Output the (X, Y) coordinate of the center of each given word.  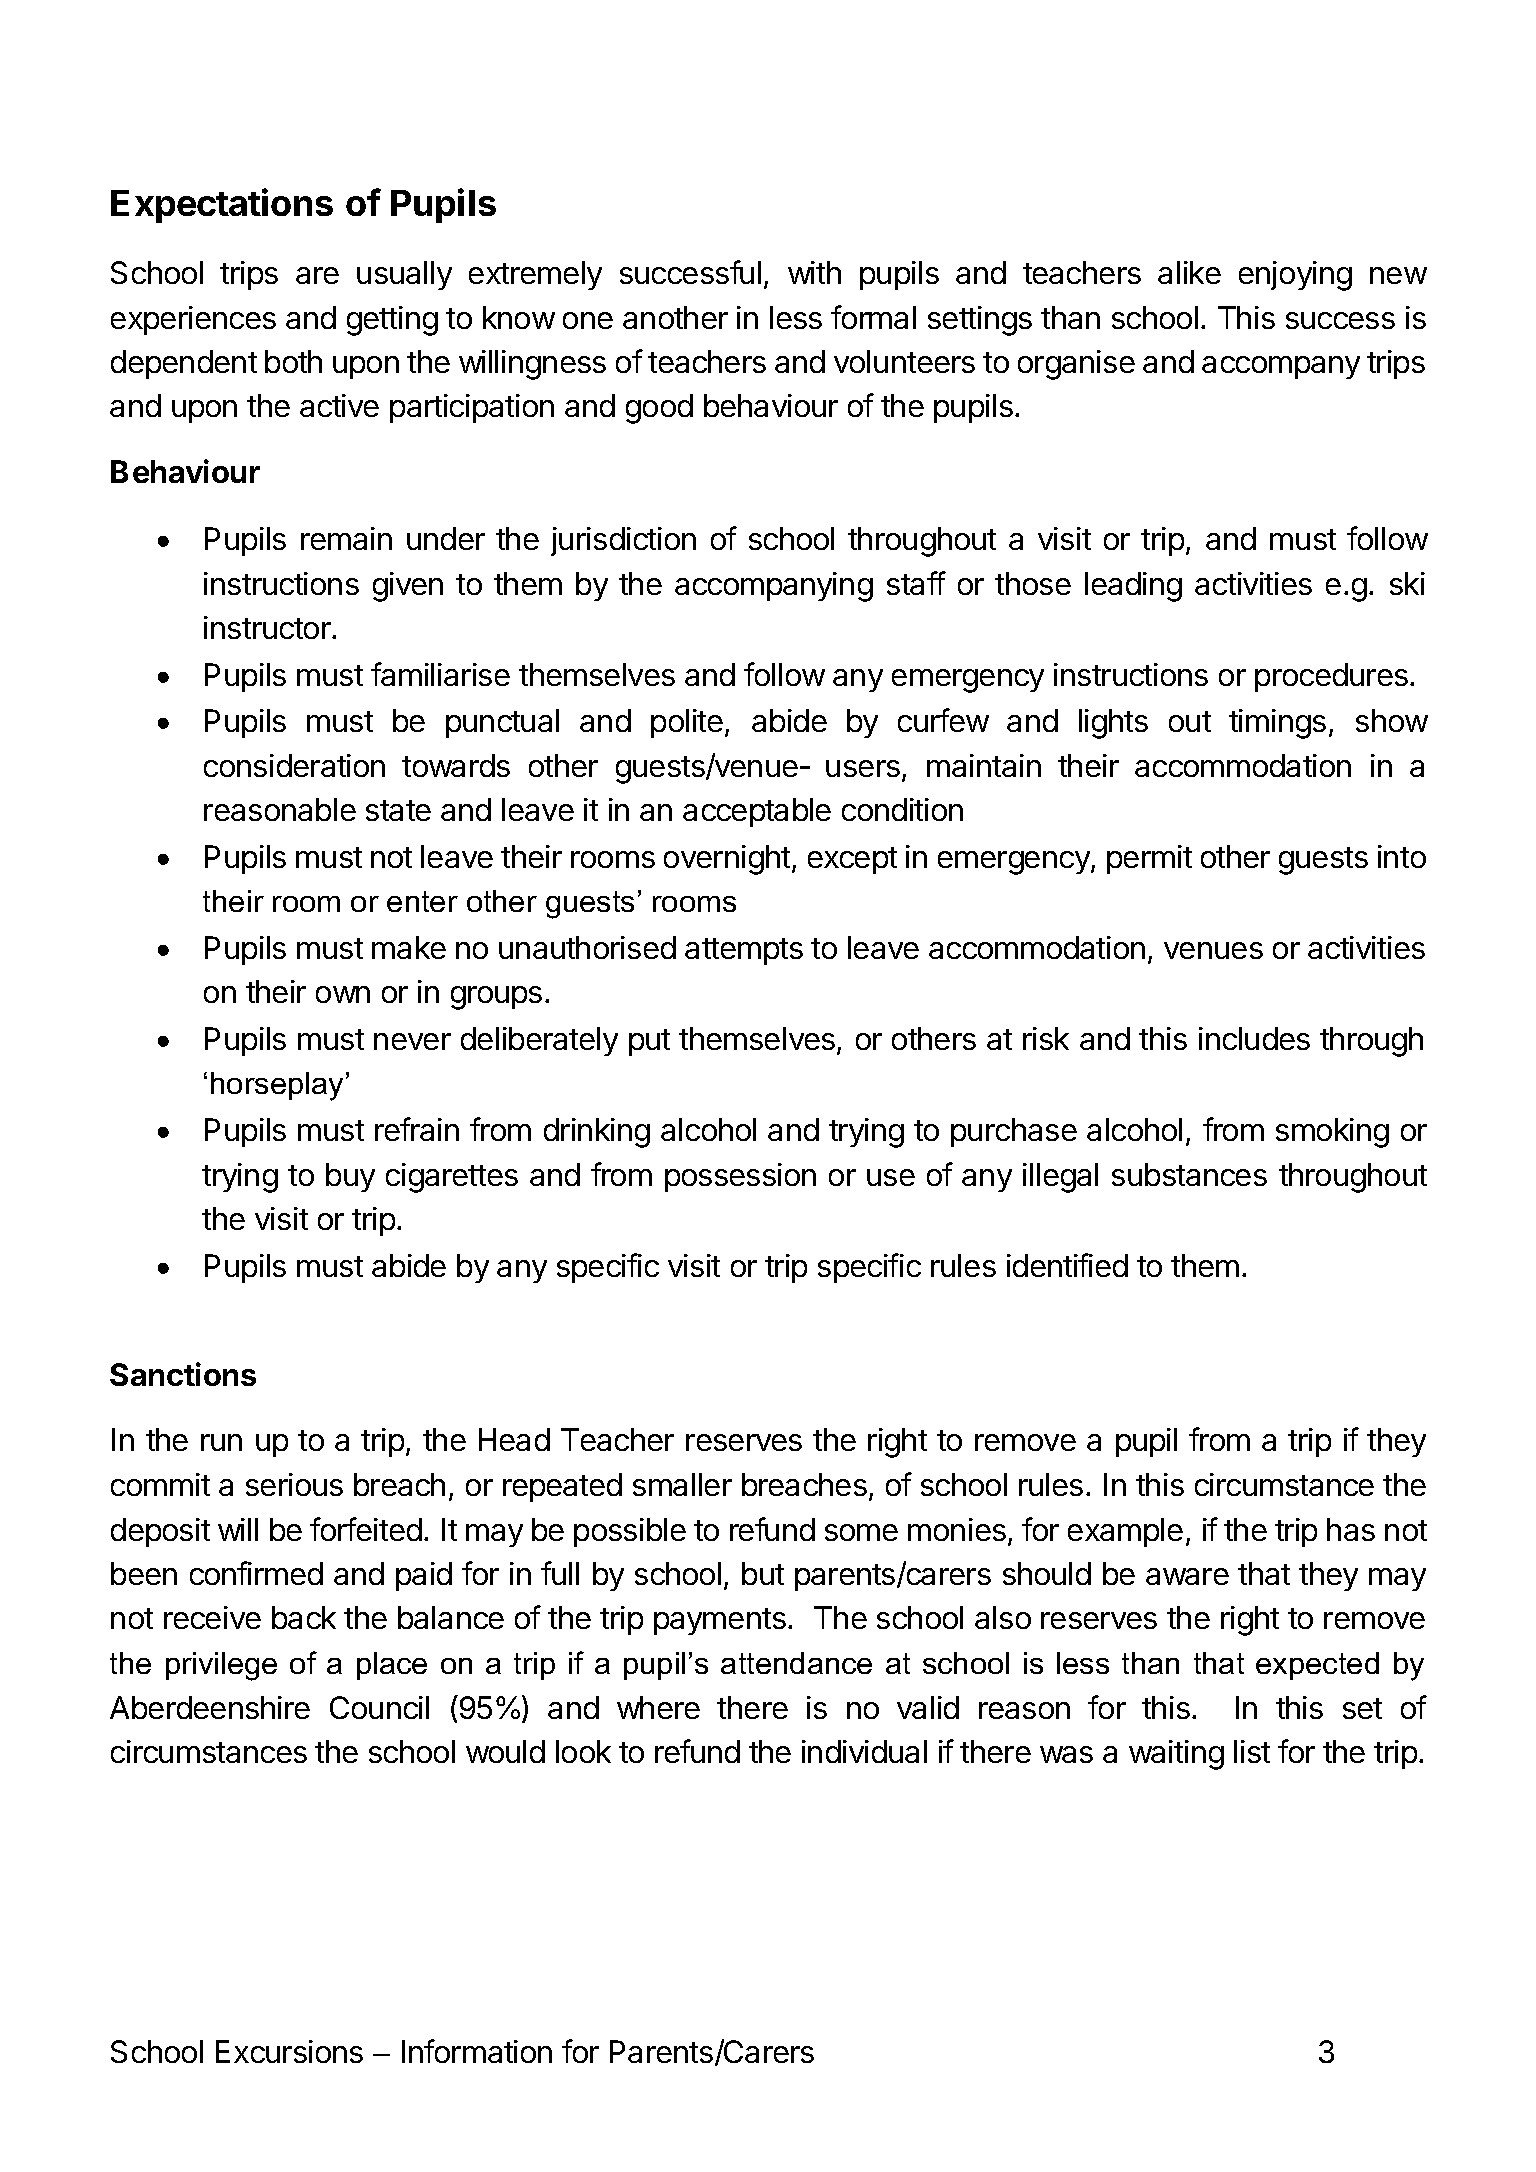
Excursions (289, 2051)
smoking (1332, 1133)
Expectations (222, 205)
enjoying (1295, 276)
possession (740, 1177)
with (814, 272)
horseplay (279, 1086)
